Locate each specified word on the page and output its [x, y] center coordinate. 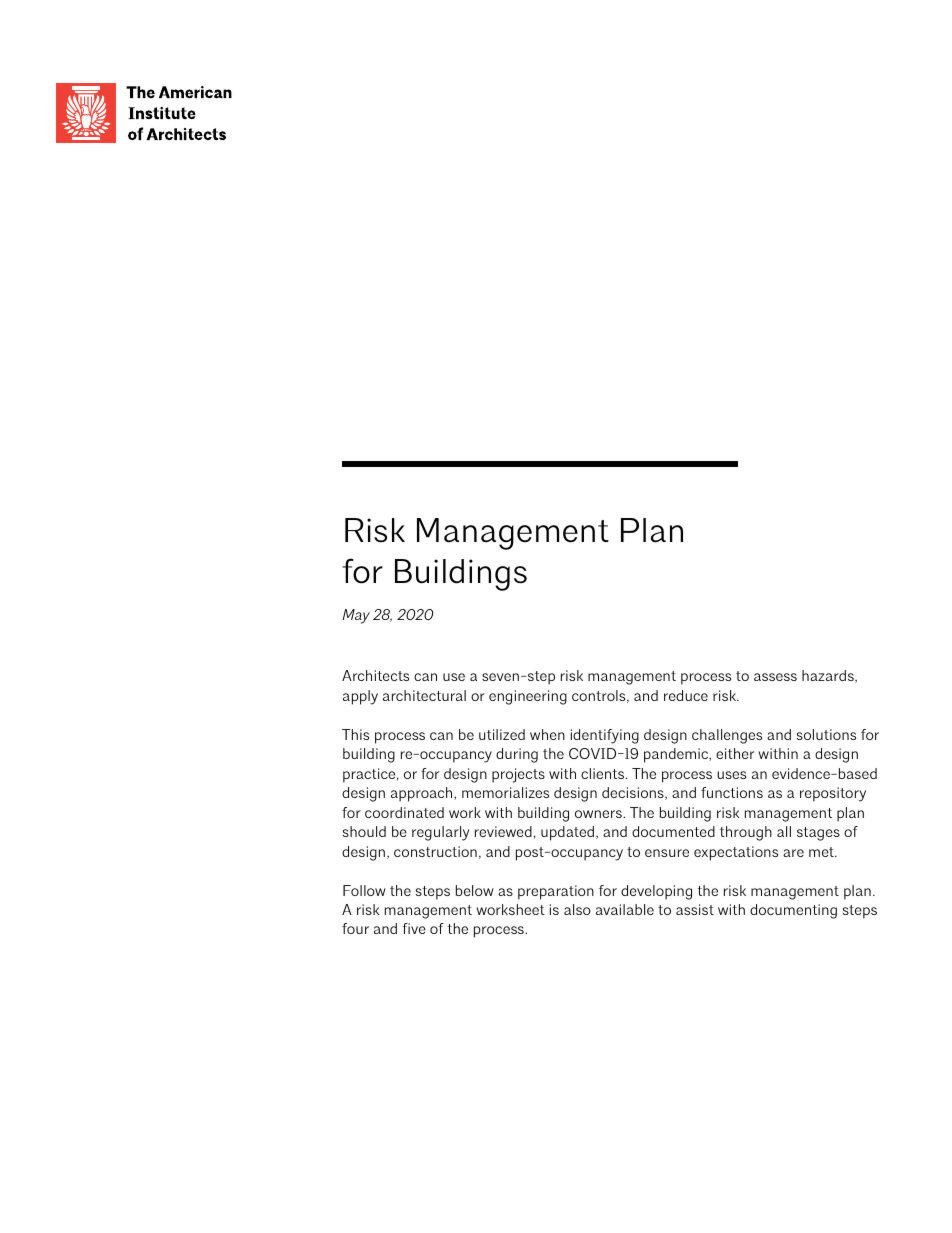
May [356, 616]
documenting [793, 911]
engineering [528, 697]
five [414, 928]
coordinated [404, 812]
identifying [605, 736]
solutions [826, 734]
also [577, 909]
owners [599, 814]
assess [775, 677]
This [355, 734]
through [746, 833]
